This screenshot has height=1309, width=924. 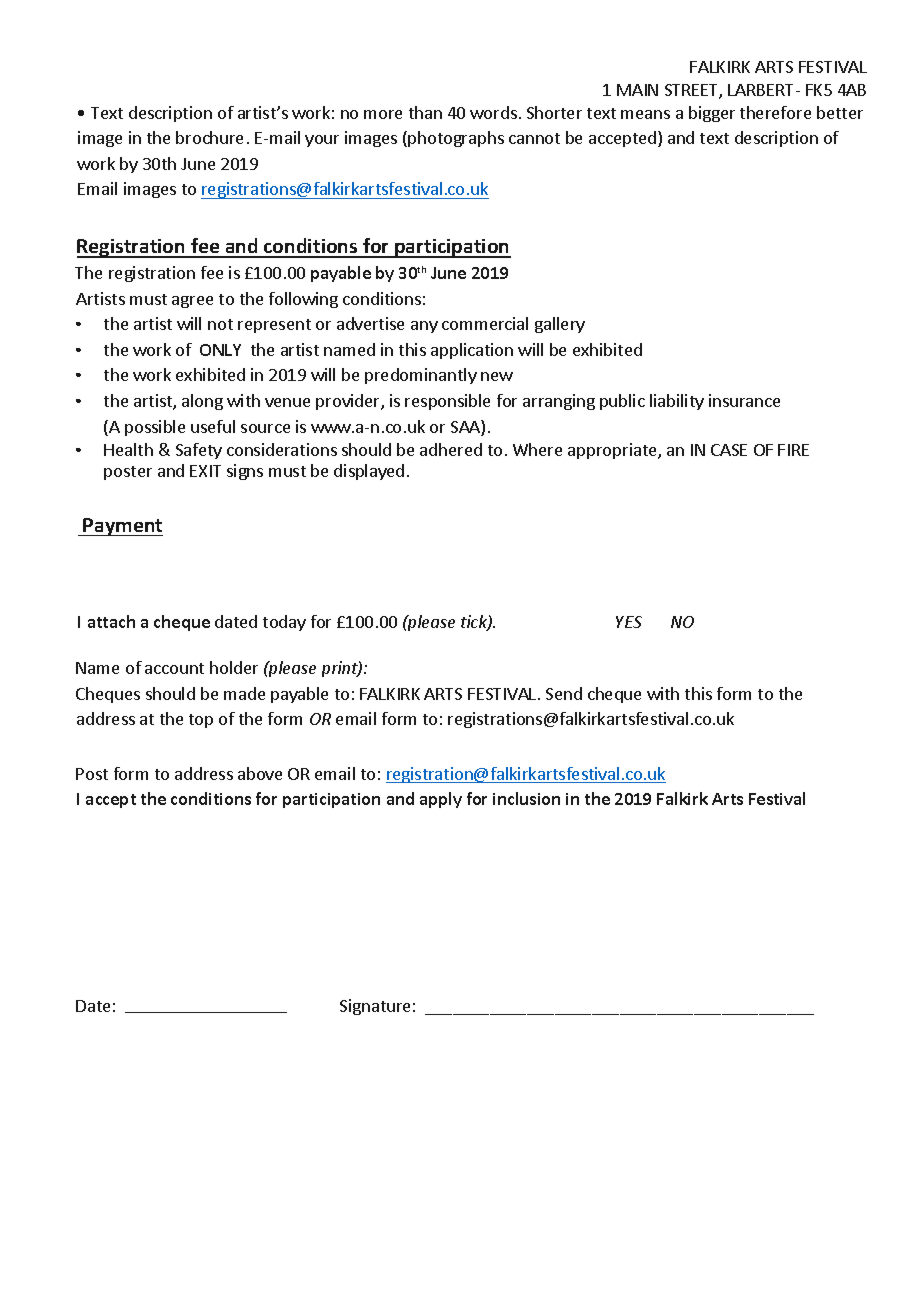 What do you see at coordinates (451, 449) in the screenshot?
I see `adhered` at bounding box center [451, 449].
